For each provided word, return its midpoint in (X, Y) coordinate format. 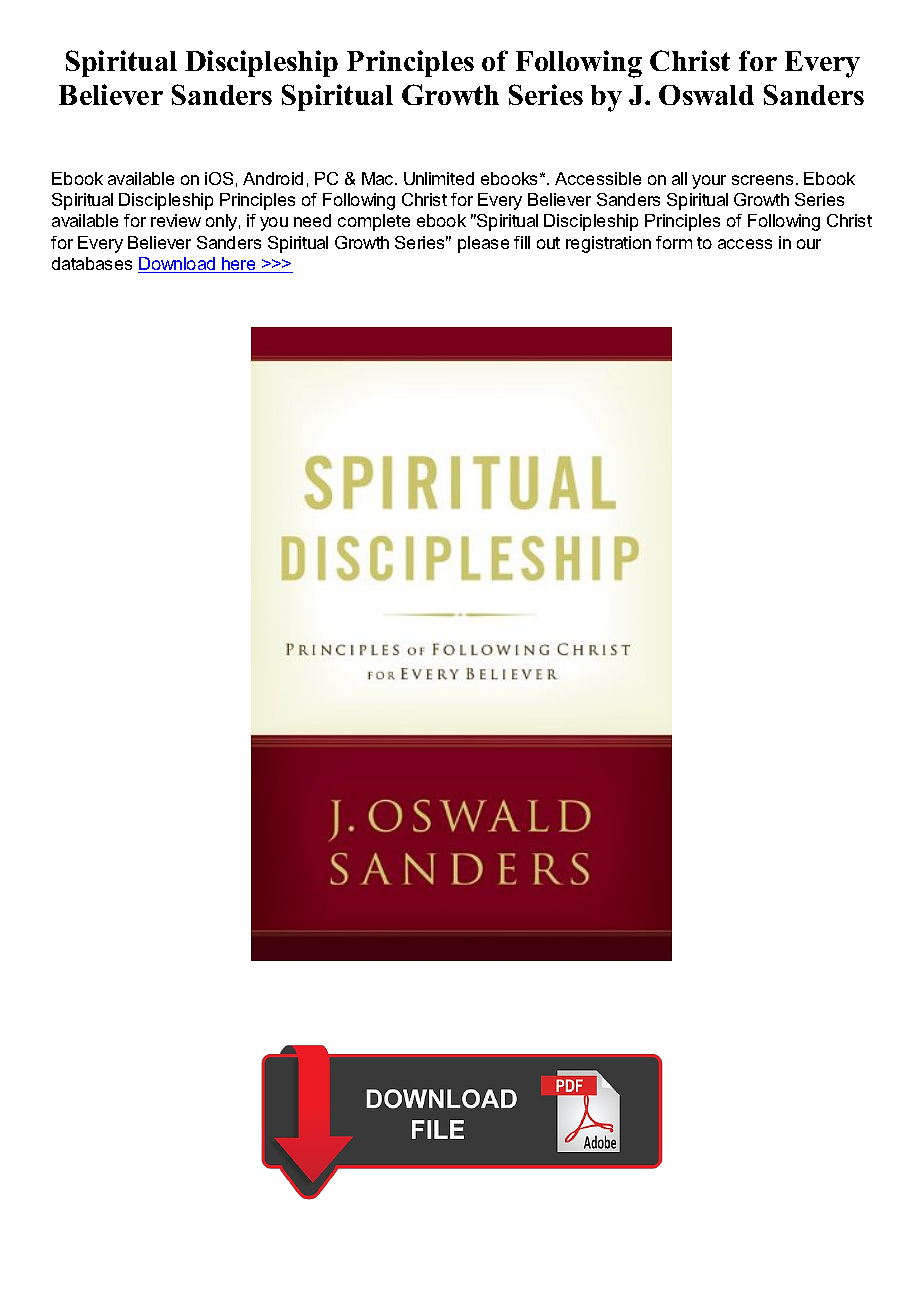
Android (273, 178)
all (679, 178)
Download (178, 265)
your (709, 182)
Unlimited (439, 178)
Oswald (706, 95)
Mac (379, 178)
